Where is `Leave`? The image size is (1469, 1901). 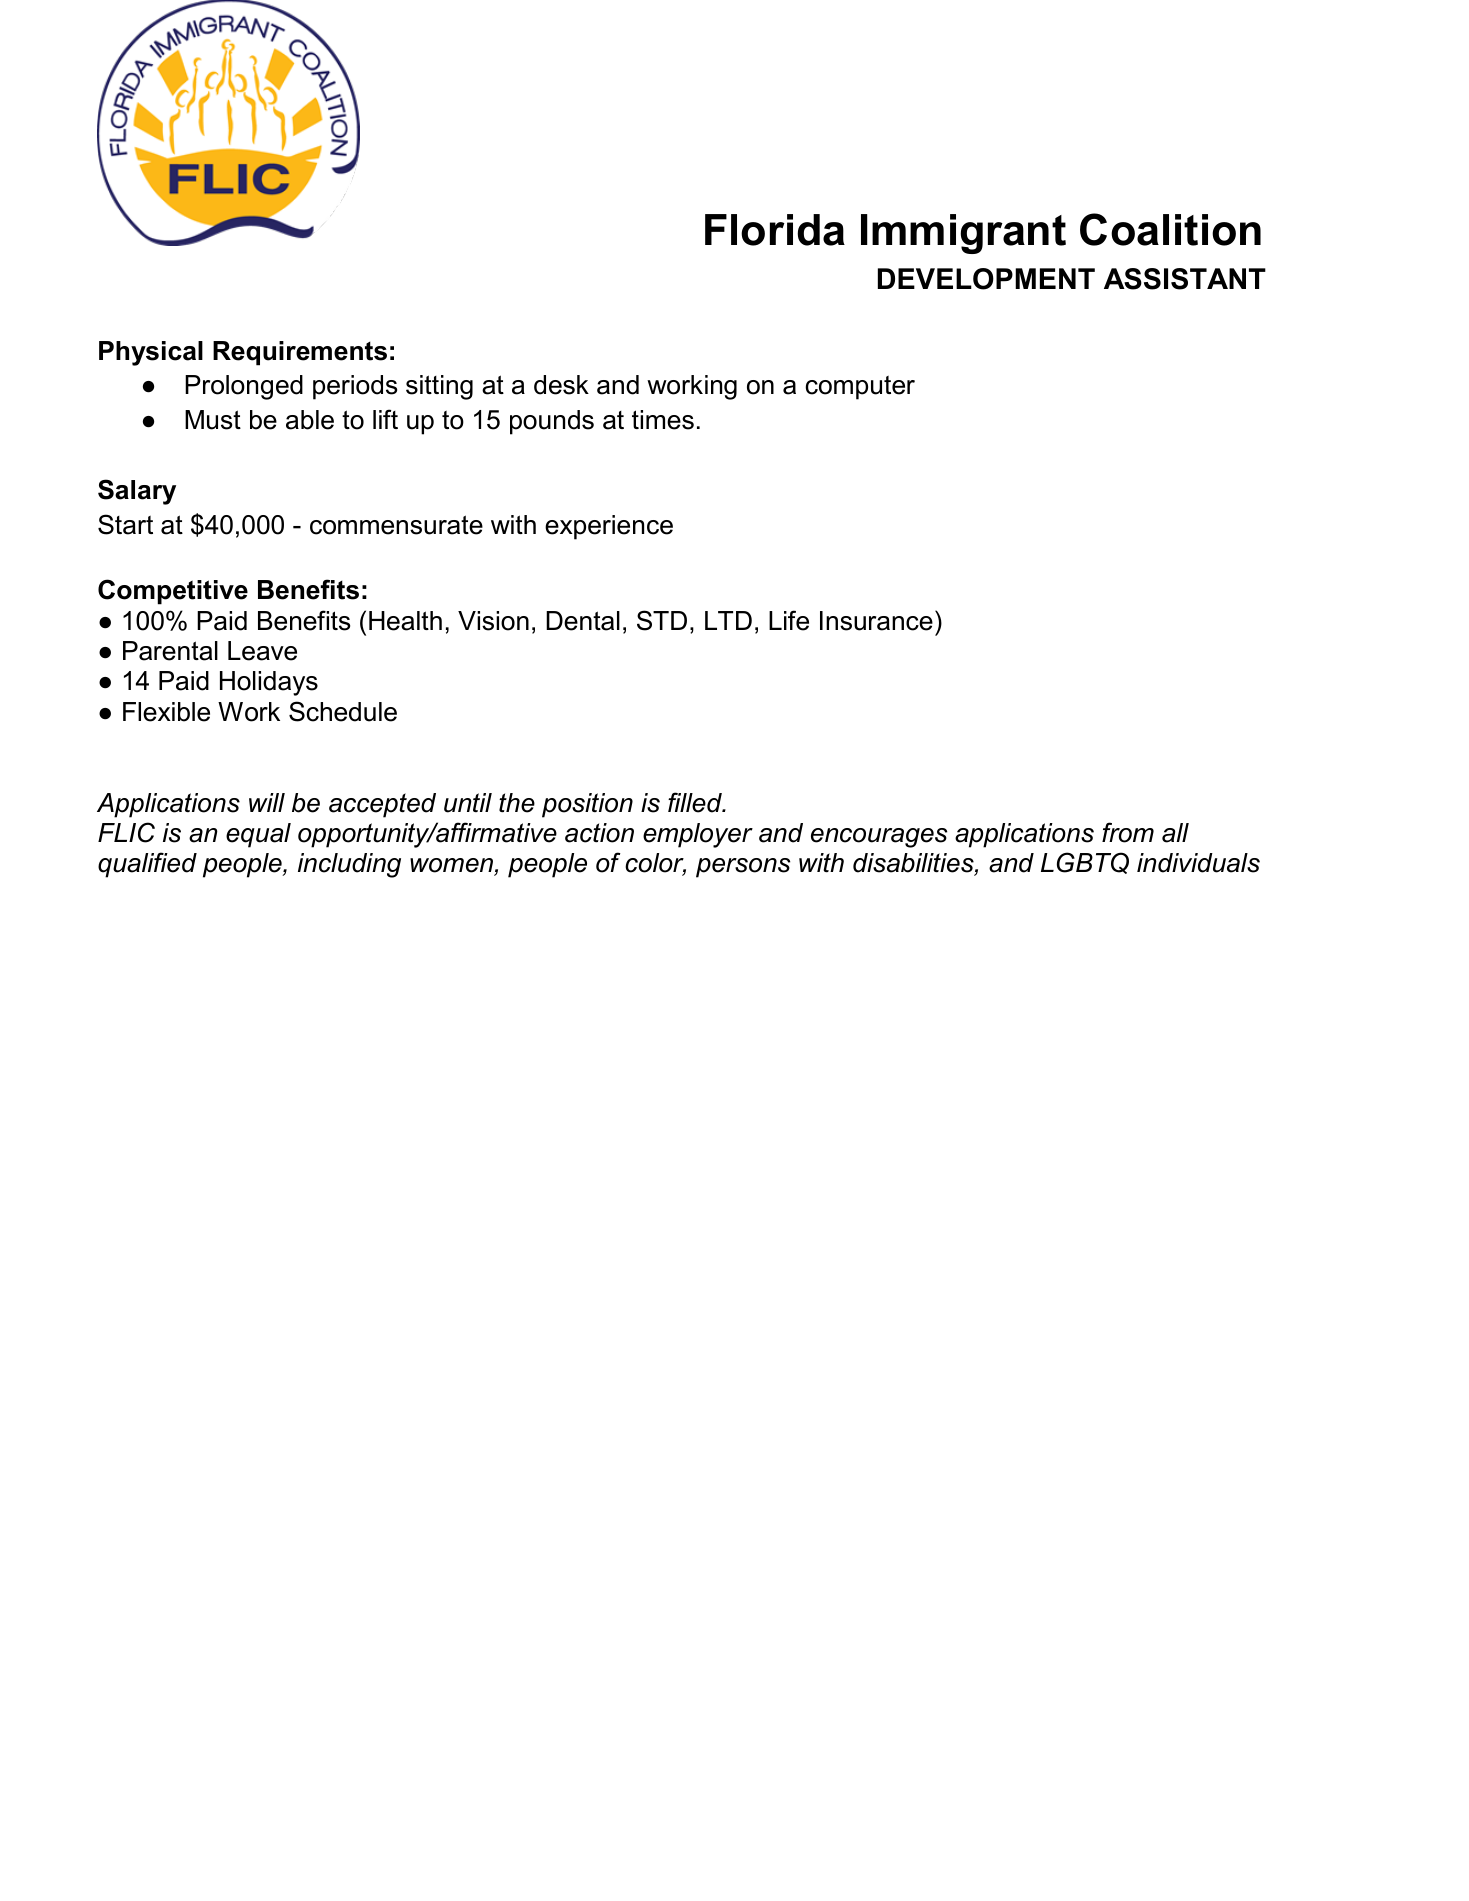 Leave is located at coordinates (262, 651).
